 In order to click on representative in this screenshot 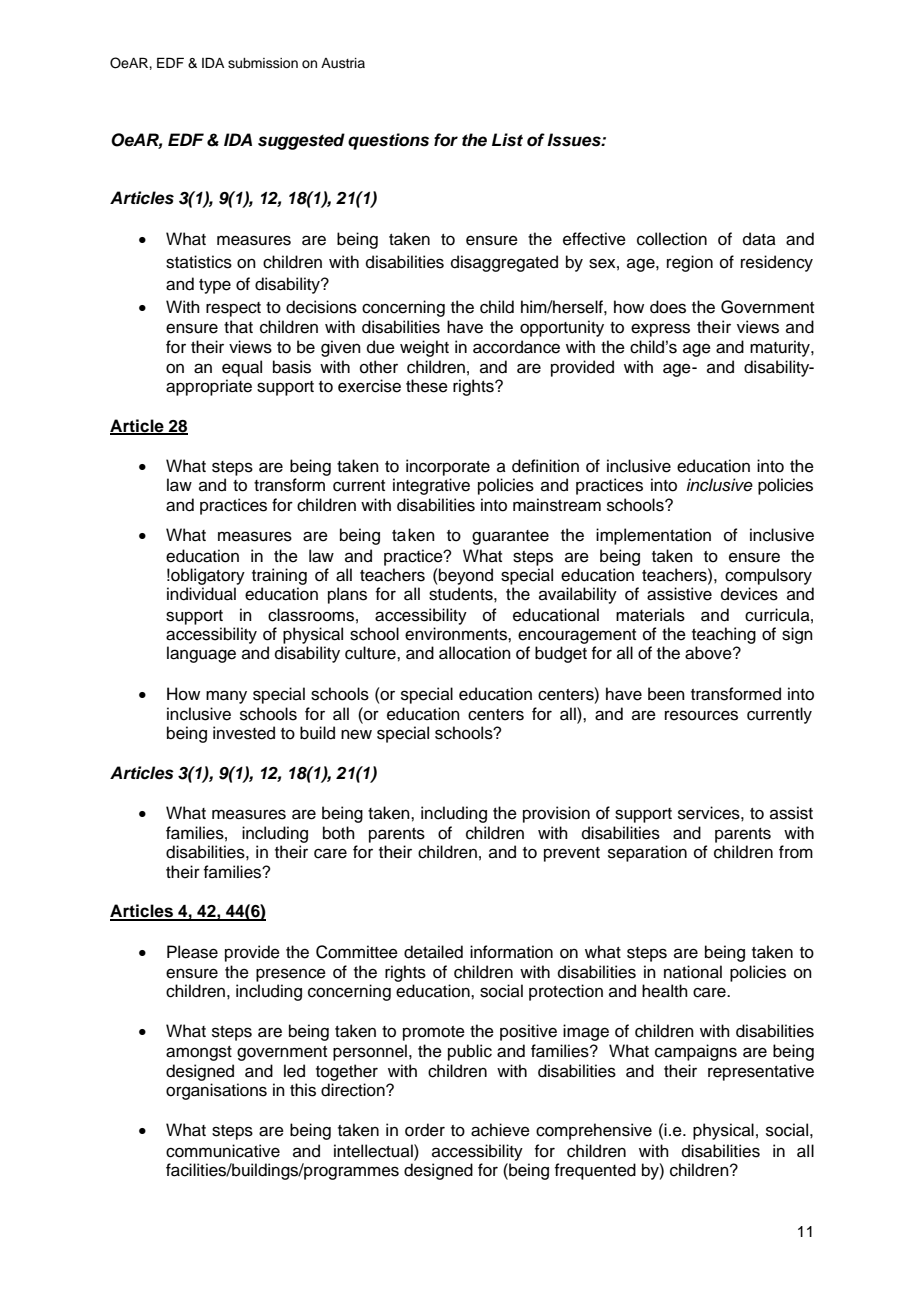, I will do `click(761, 1072)`.
